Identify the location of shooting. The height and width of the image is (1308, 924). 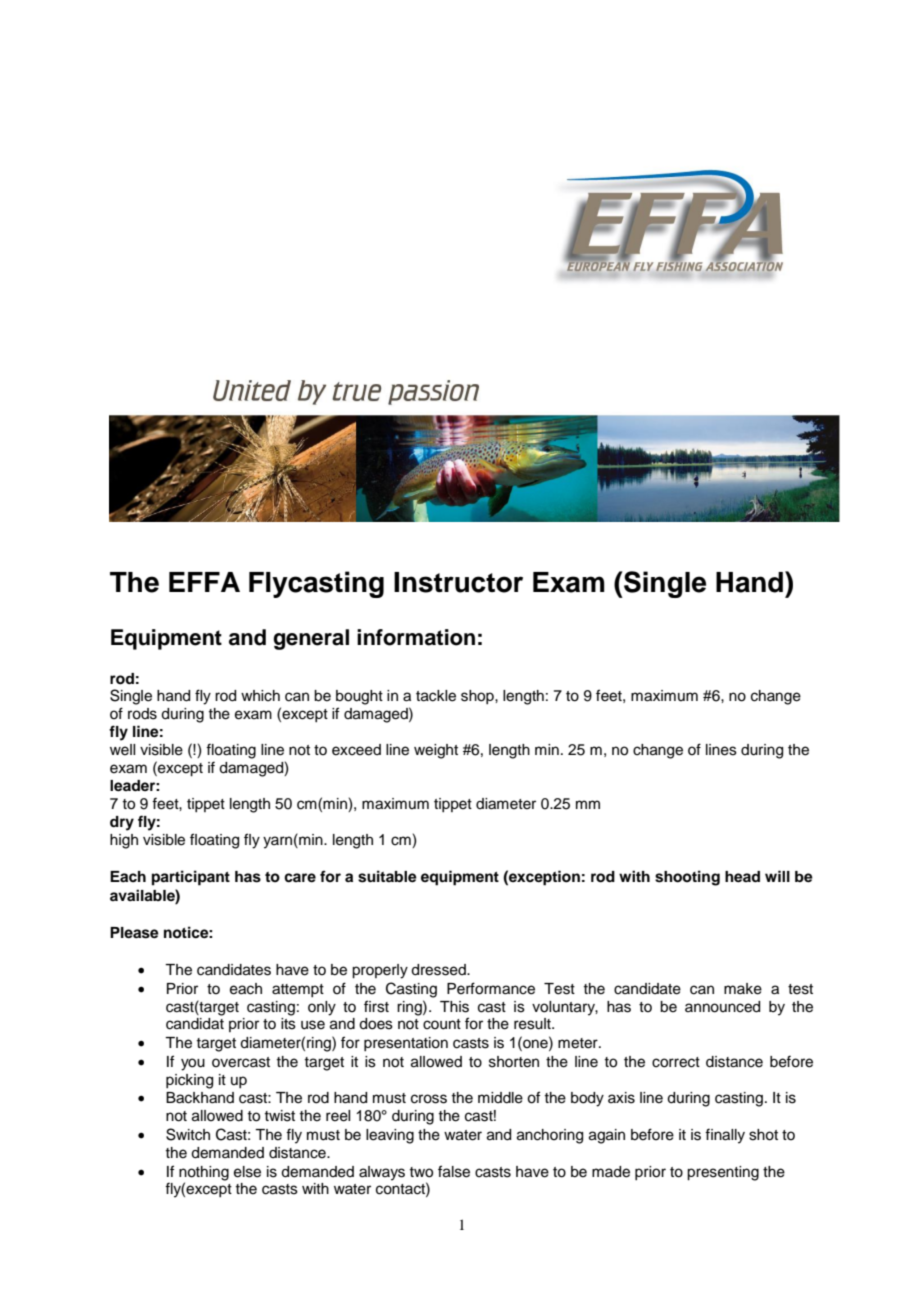
(687, 878).
